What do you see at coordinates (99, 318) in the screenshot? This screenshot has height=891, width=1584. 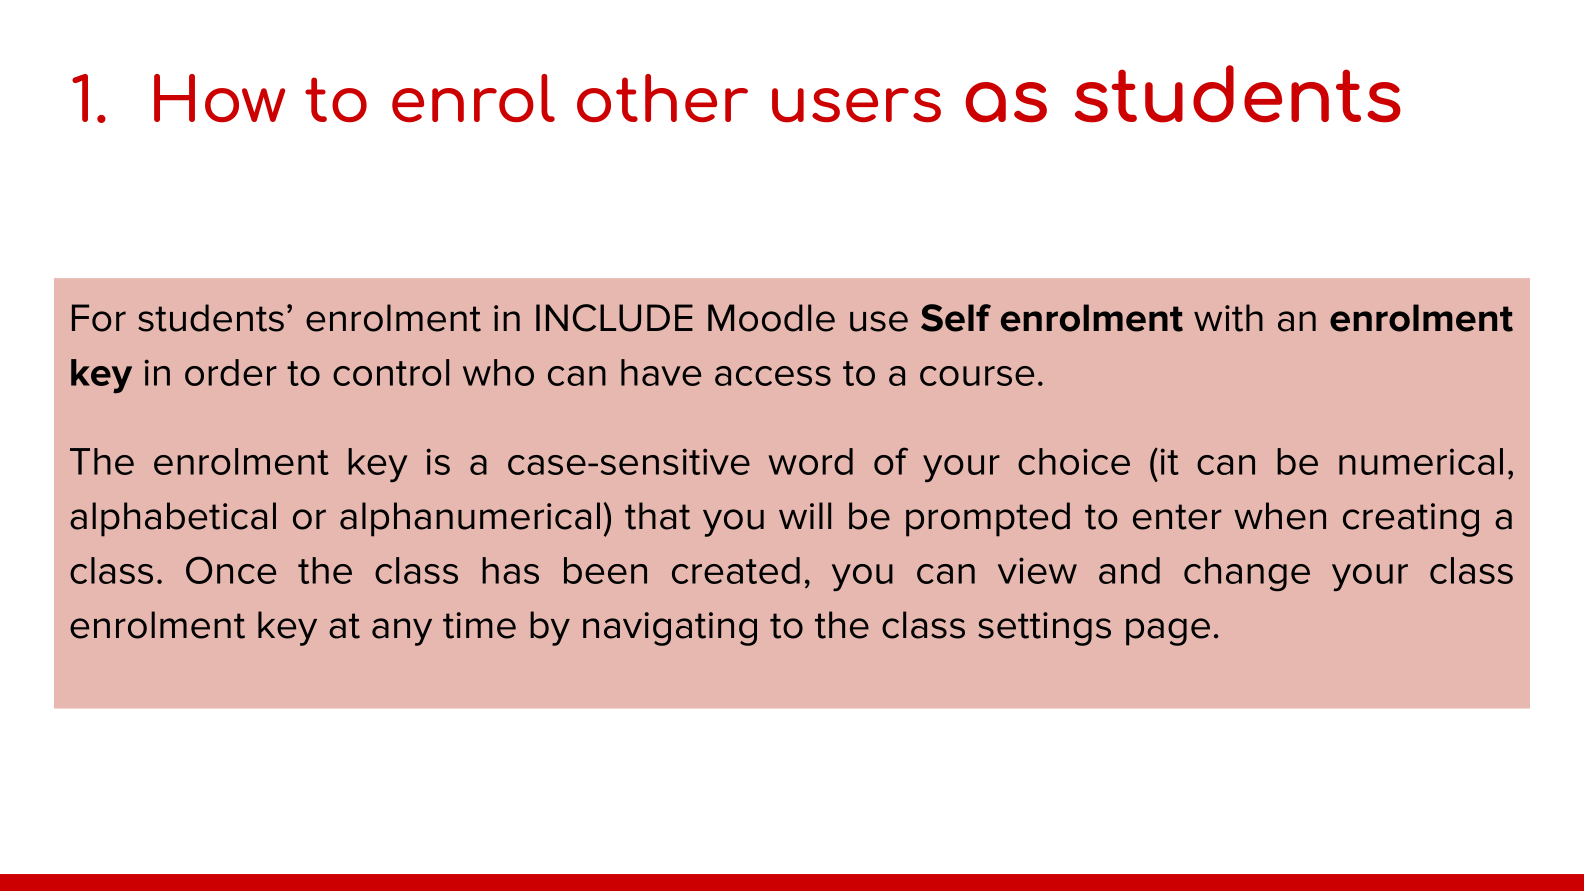 I see `For` at bounding box center [99, 318].
